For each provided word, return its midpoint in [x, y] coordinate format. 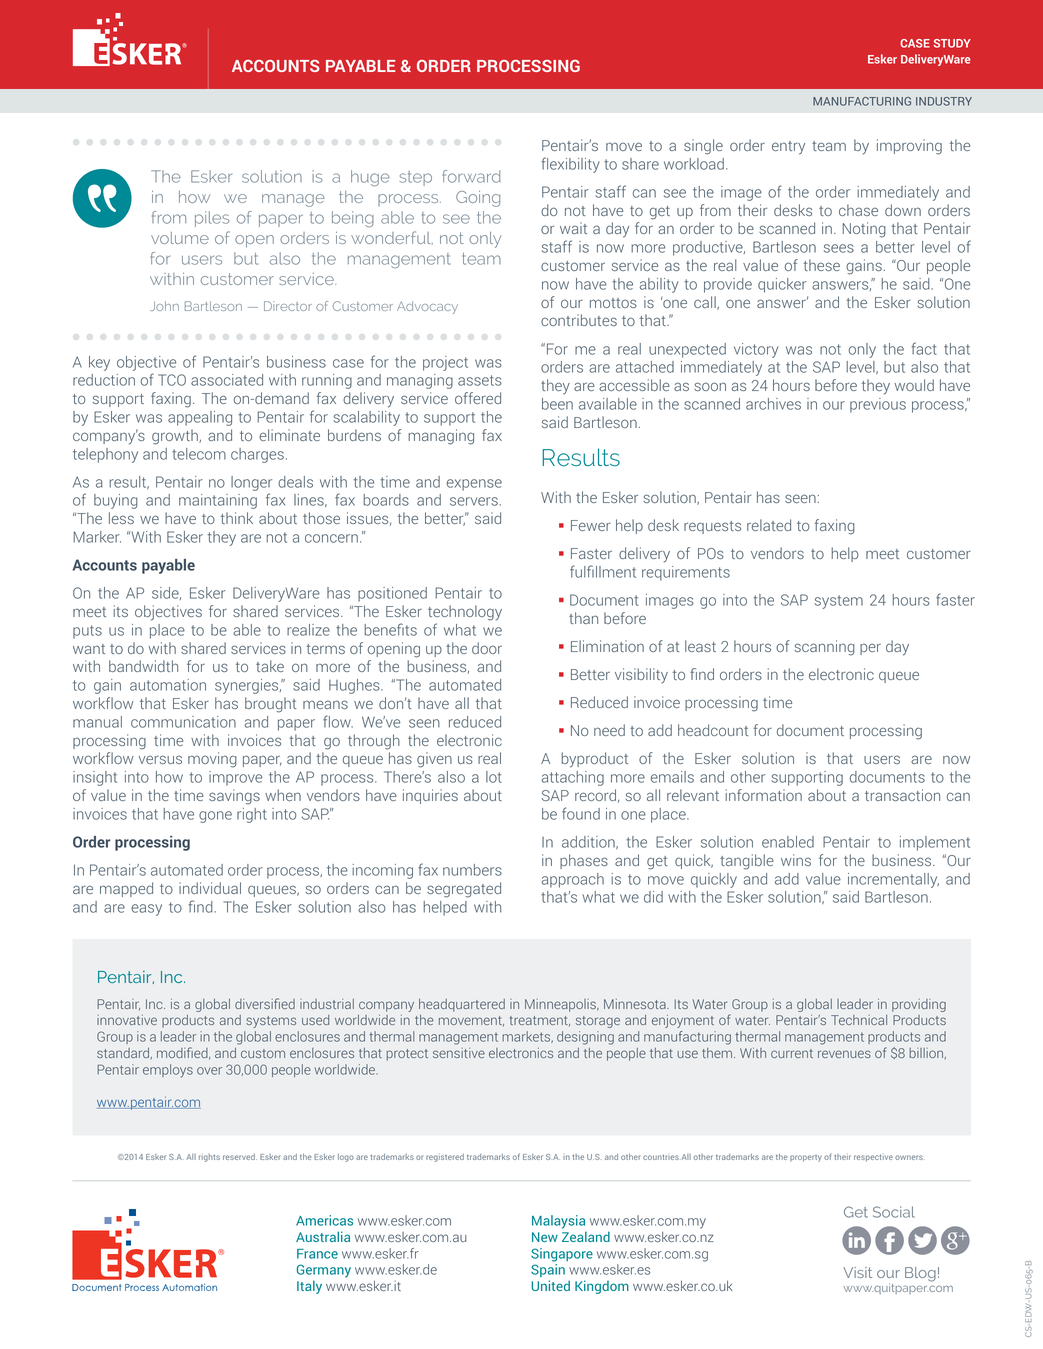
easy [146, 910]
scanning [824, 648]
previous [878, 405]
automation [168, 685]
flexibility [570, 165]
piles [212, 219]
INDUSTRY [944, 101]
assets [480, 380]
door [487, 648]
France [317, 1254]
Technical [859, 1020]
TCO [172, 380]
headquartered [462, 1005]
